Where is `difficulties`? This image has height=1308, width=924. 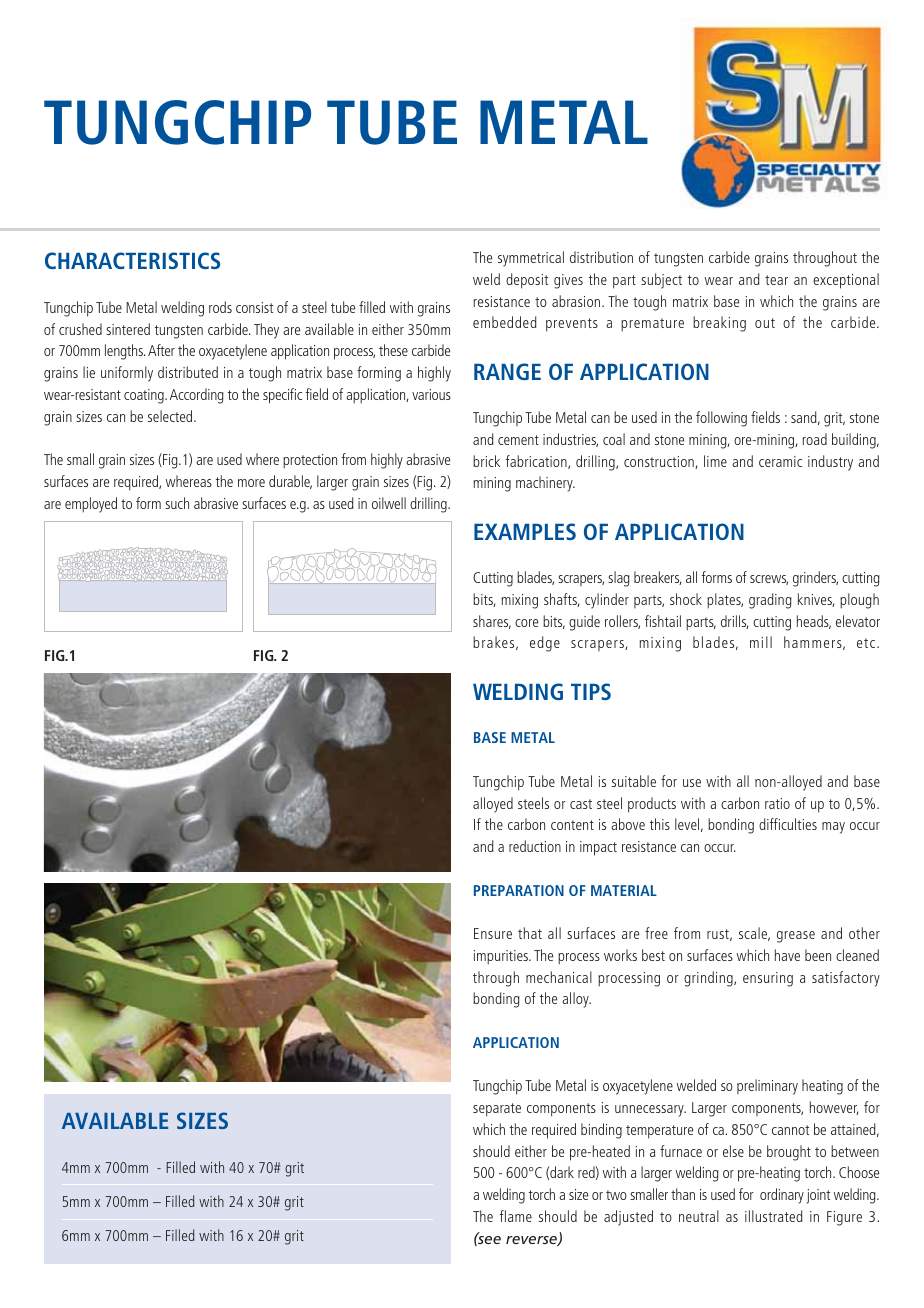 difficulties is located at coordinates (788, 824).
